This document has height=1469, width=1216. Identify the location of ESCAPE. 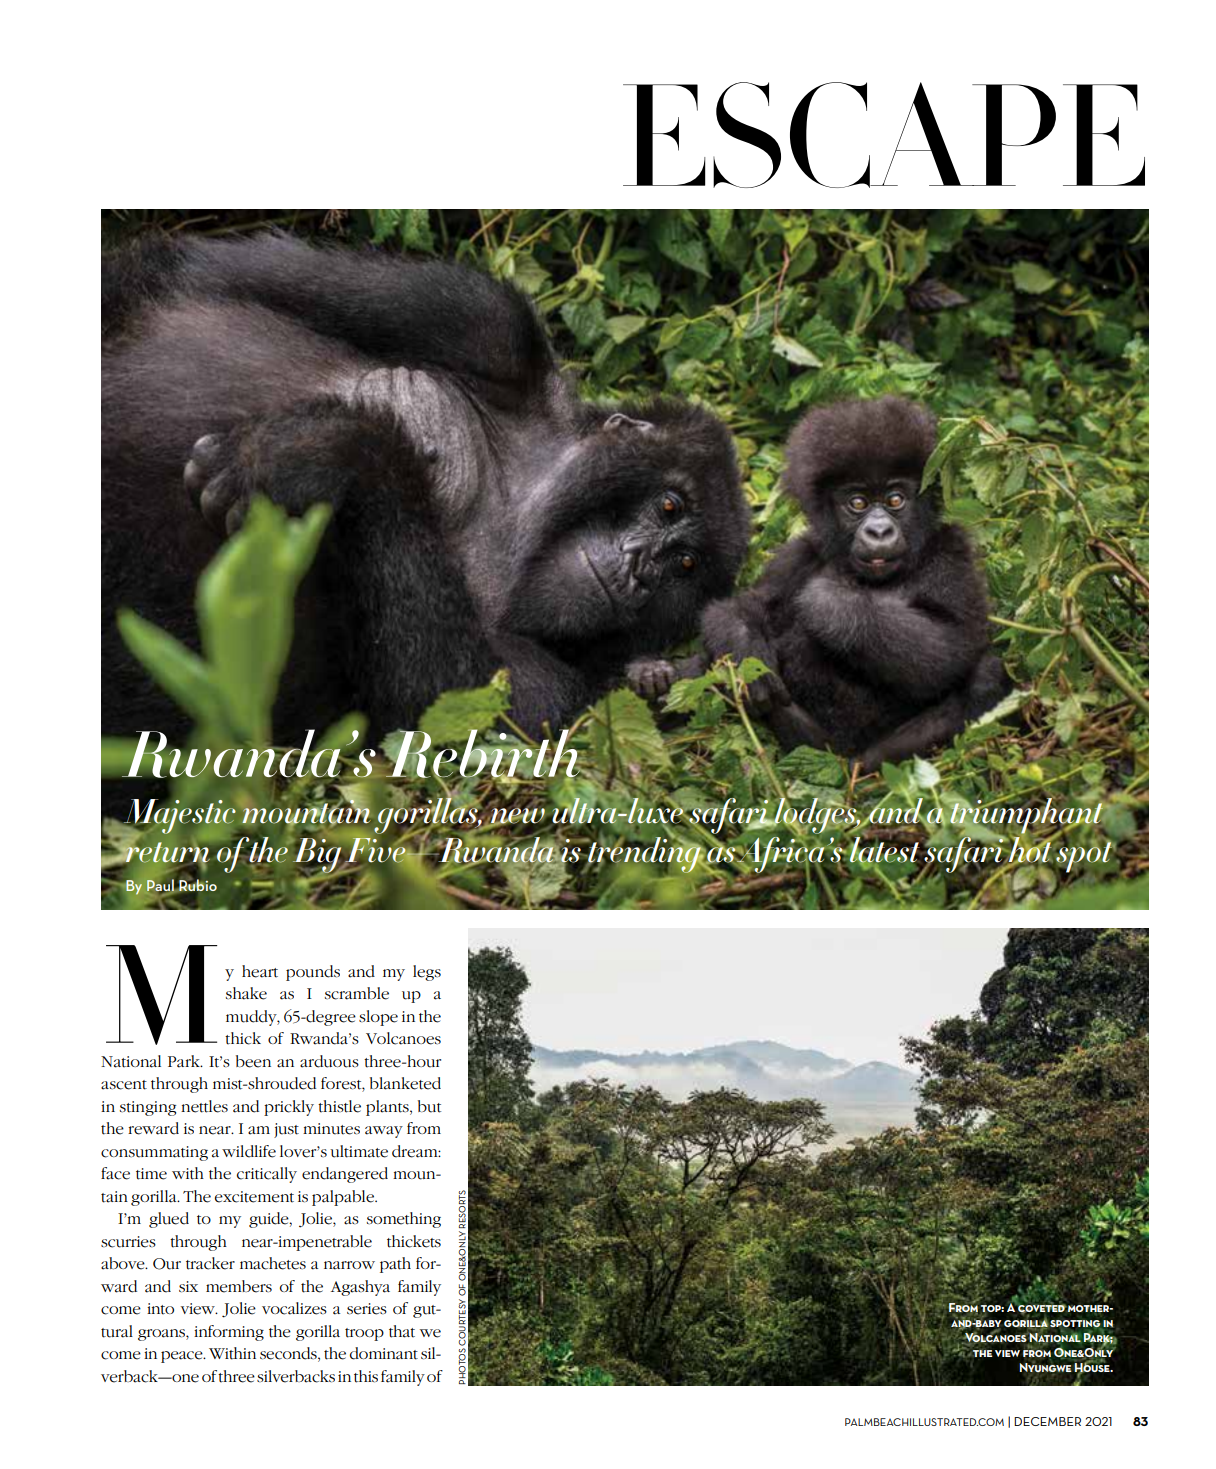
(884, 135).
